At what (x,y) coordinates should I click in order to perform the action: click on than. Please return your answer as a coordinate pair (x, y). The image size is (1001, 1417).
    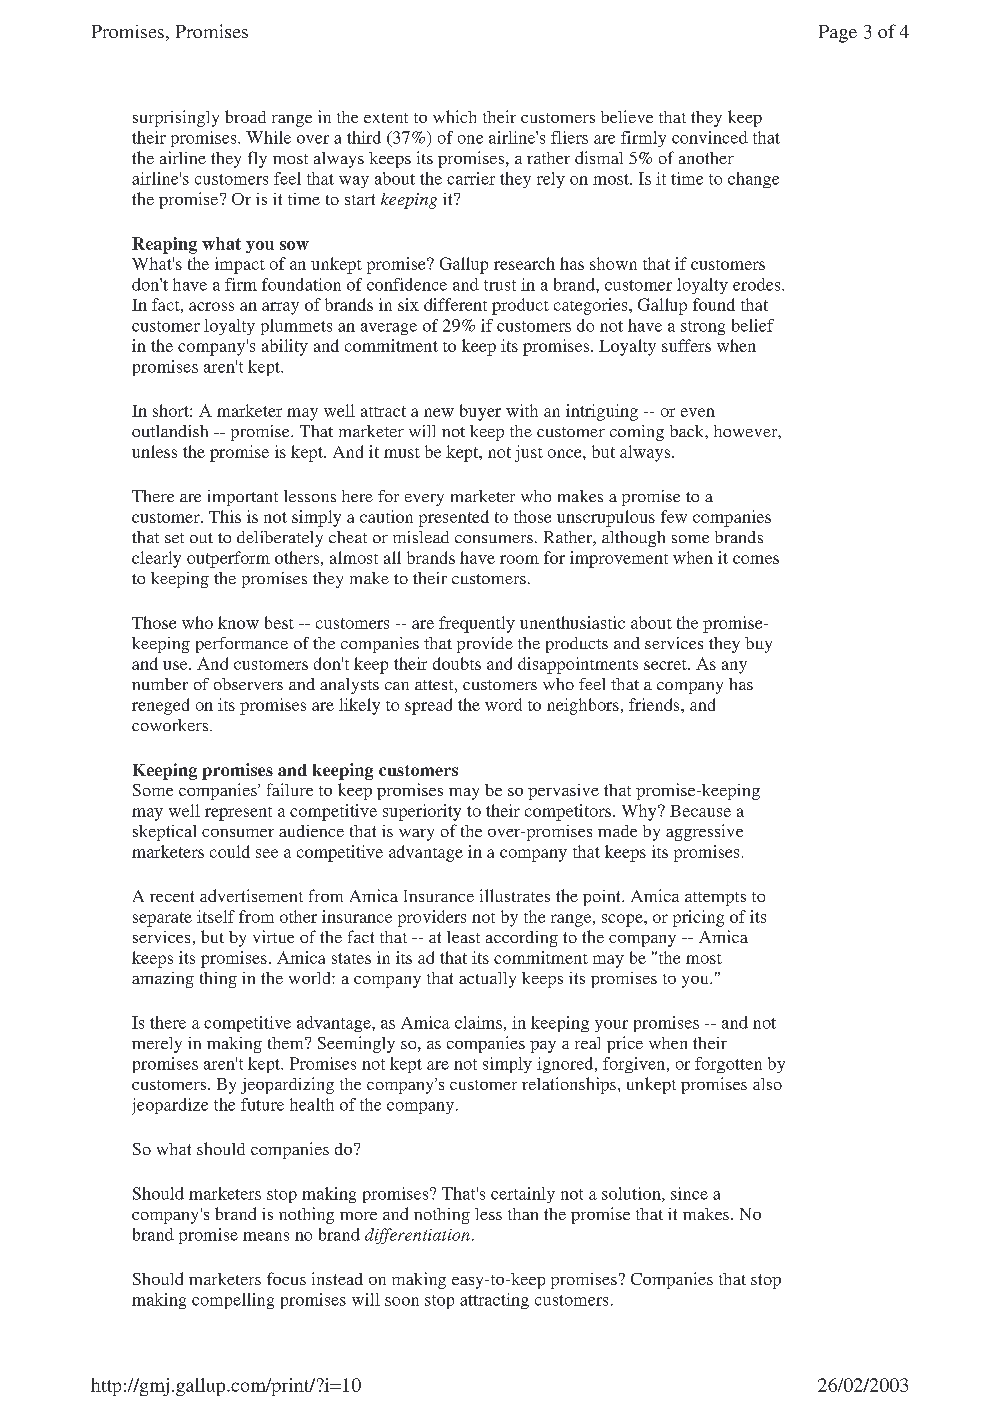
    Looking at the image, I should click on (523, 1214).
